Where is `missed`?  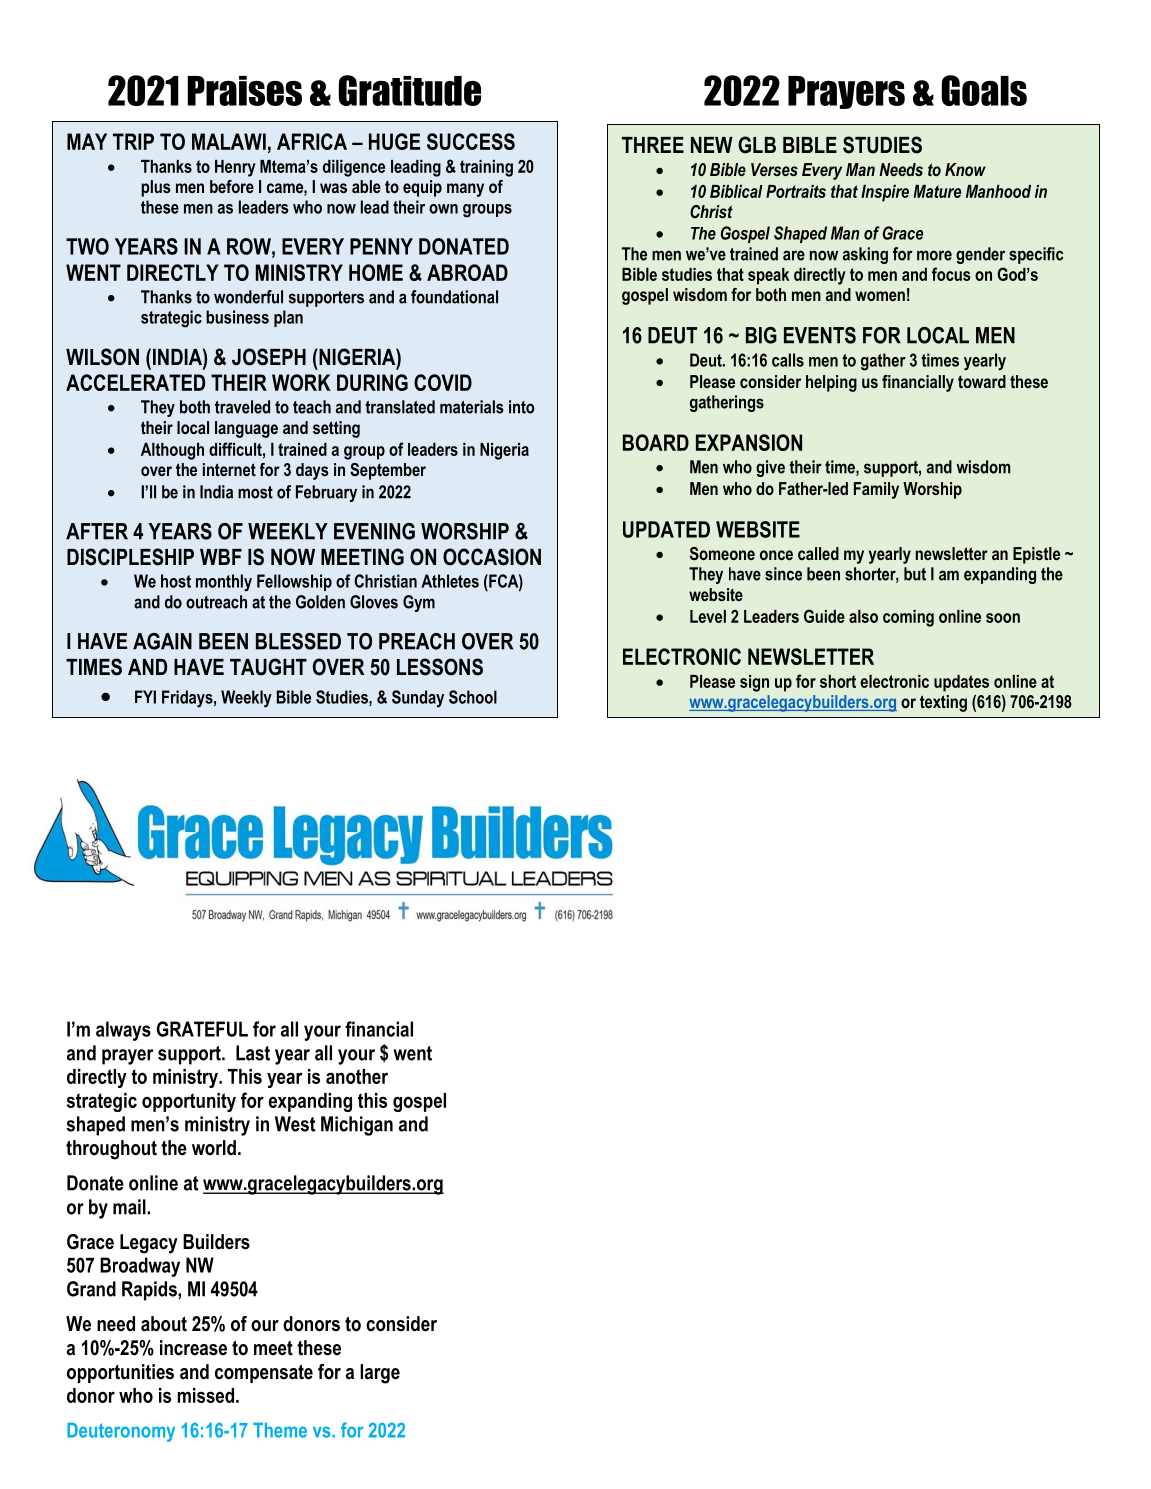
missed is located at coordinates (207, 1395).
